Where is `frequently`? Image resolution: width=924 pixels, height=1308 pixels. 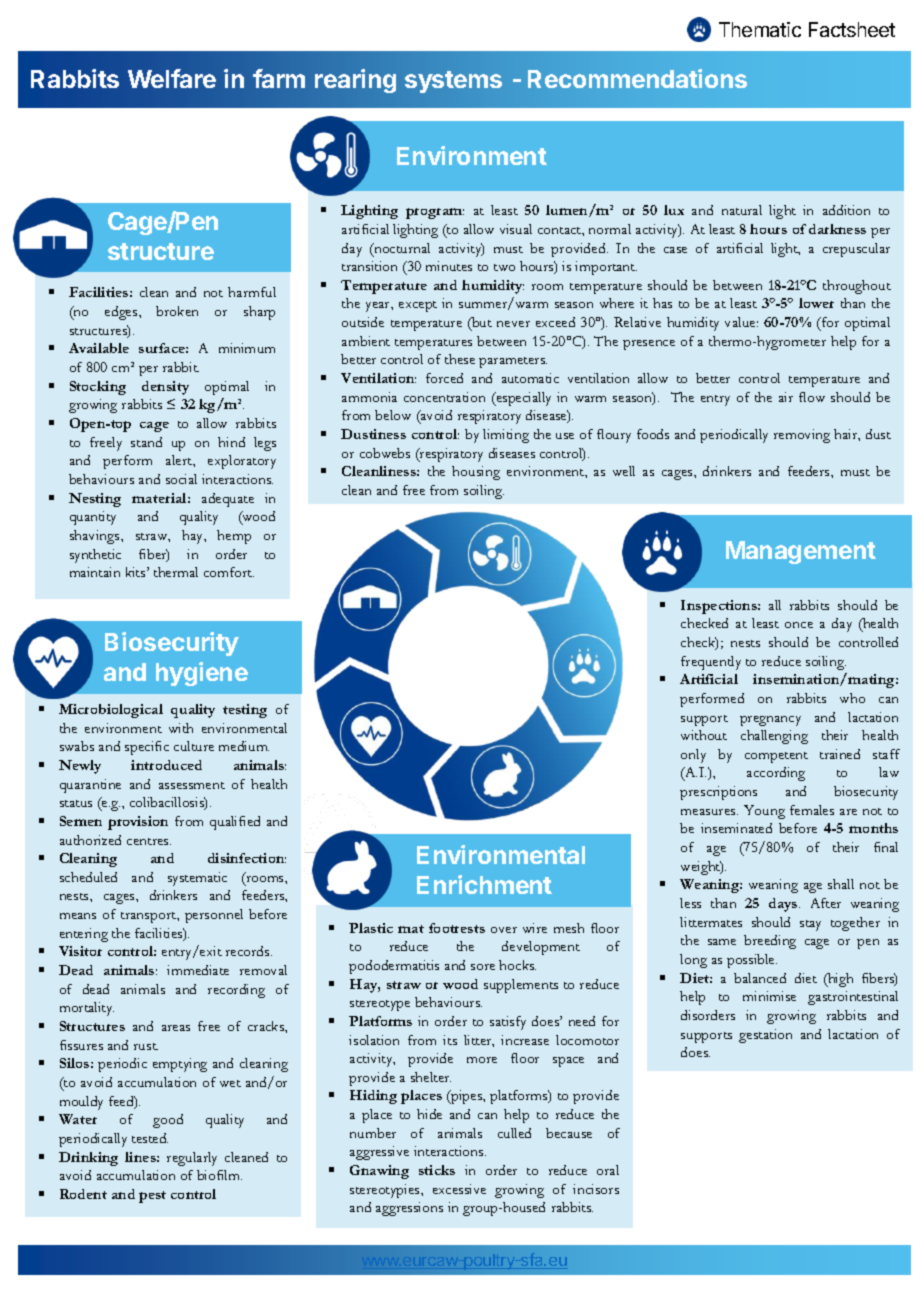 frequently is located at coordinates (711, 663).
